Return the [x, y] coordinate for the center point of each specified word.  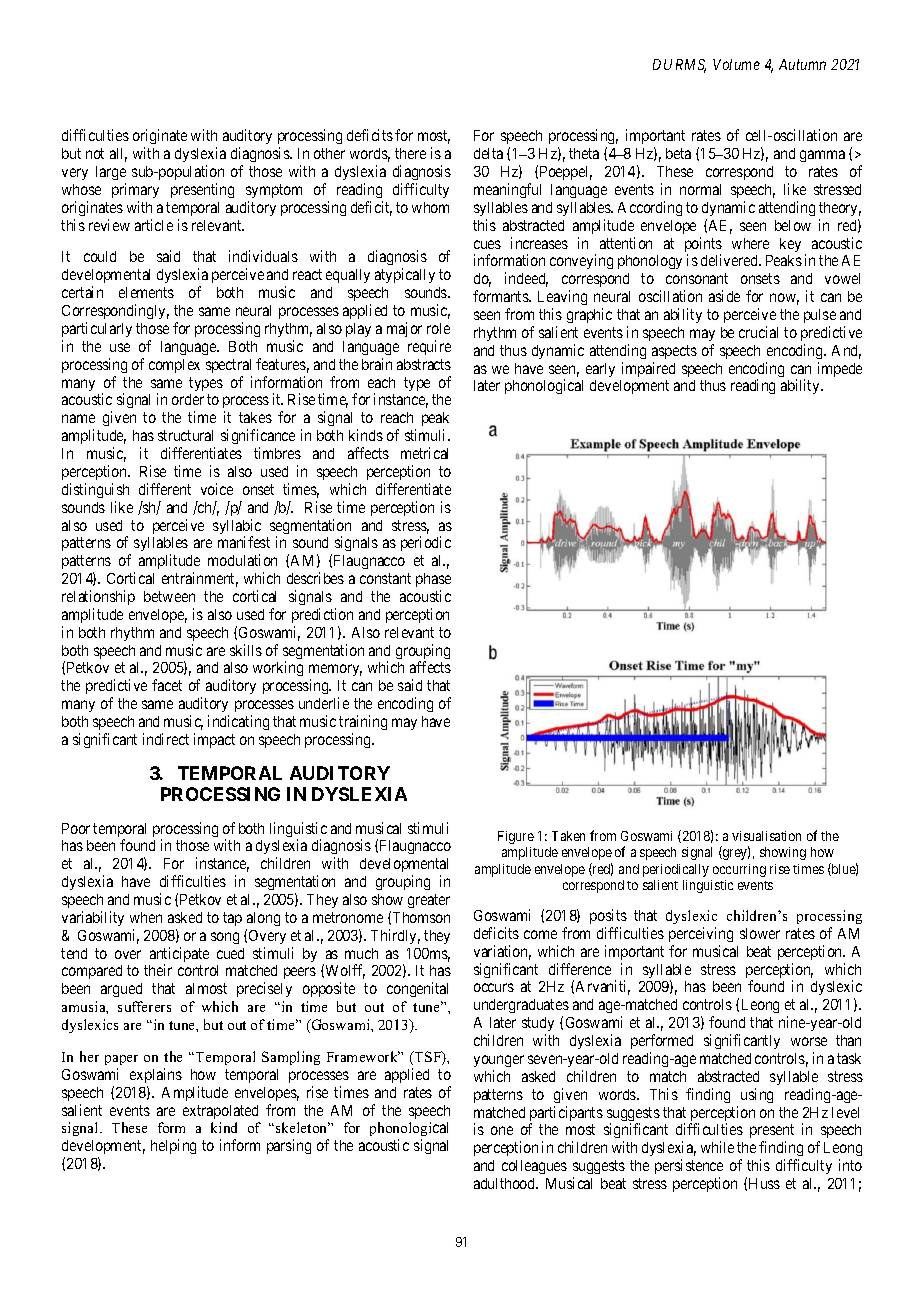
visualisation [766, 836]
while [717, 1147]
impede [840, 369]
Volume [736, 64]
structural [185, 435]
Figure [516, 837]
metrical [424, 453]
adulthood [506, 1183]
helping [173, 1146]
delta [488, 153]
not [95, 153]
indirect [166, 739]
